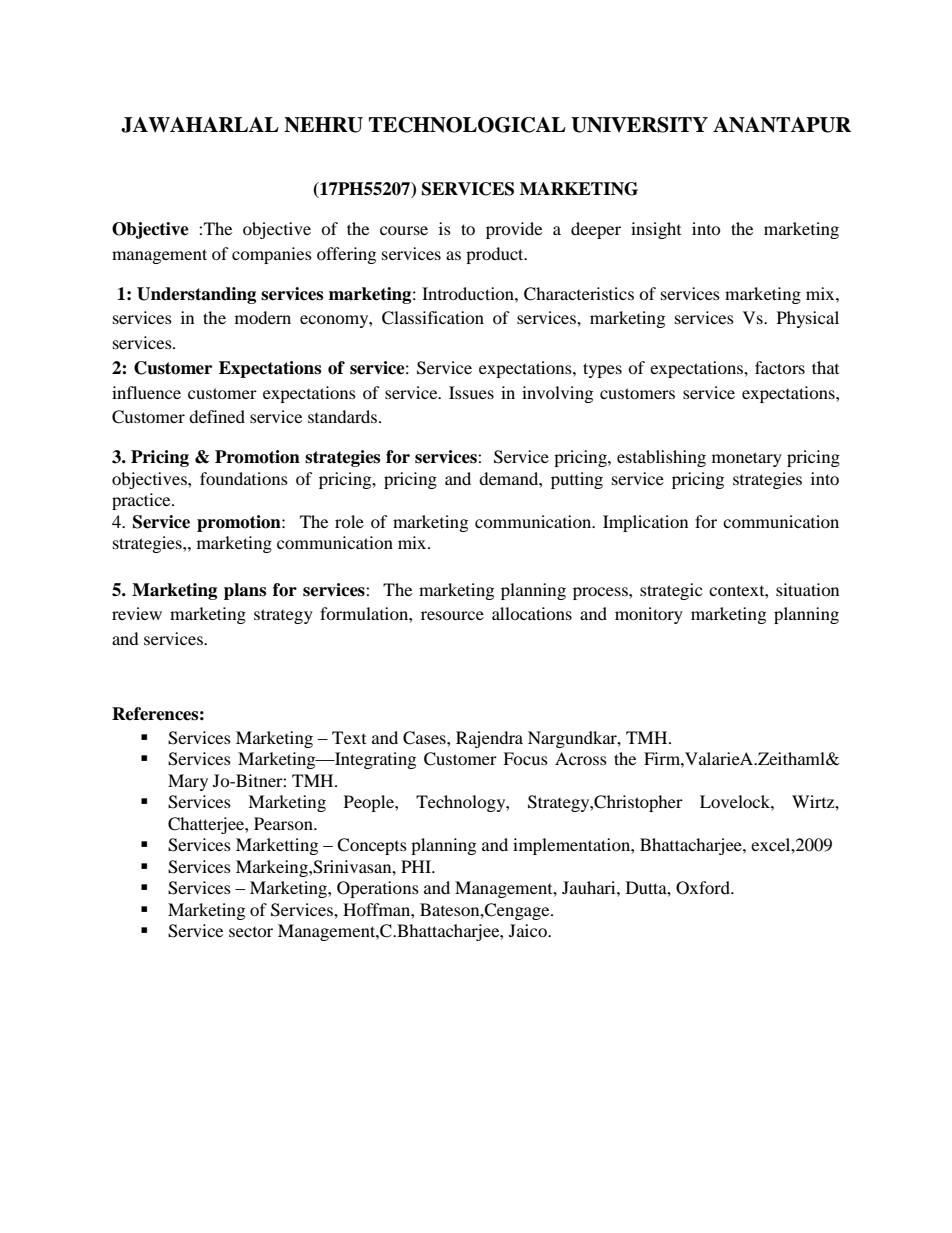  Describe the element at coordinates (577, 480) in the image. I see `putting` at that location.
